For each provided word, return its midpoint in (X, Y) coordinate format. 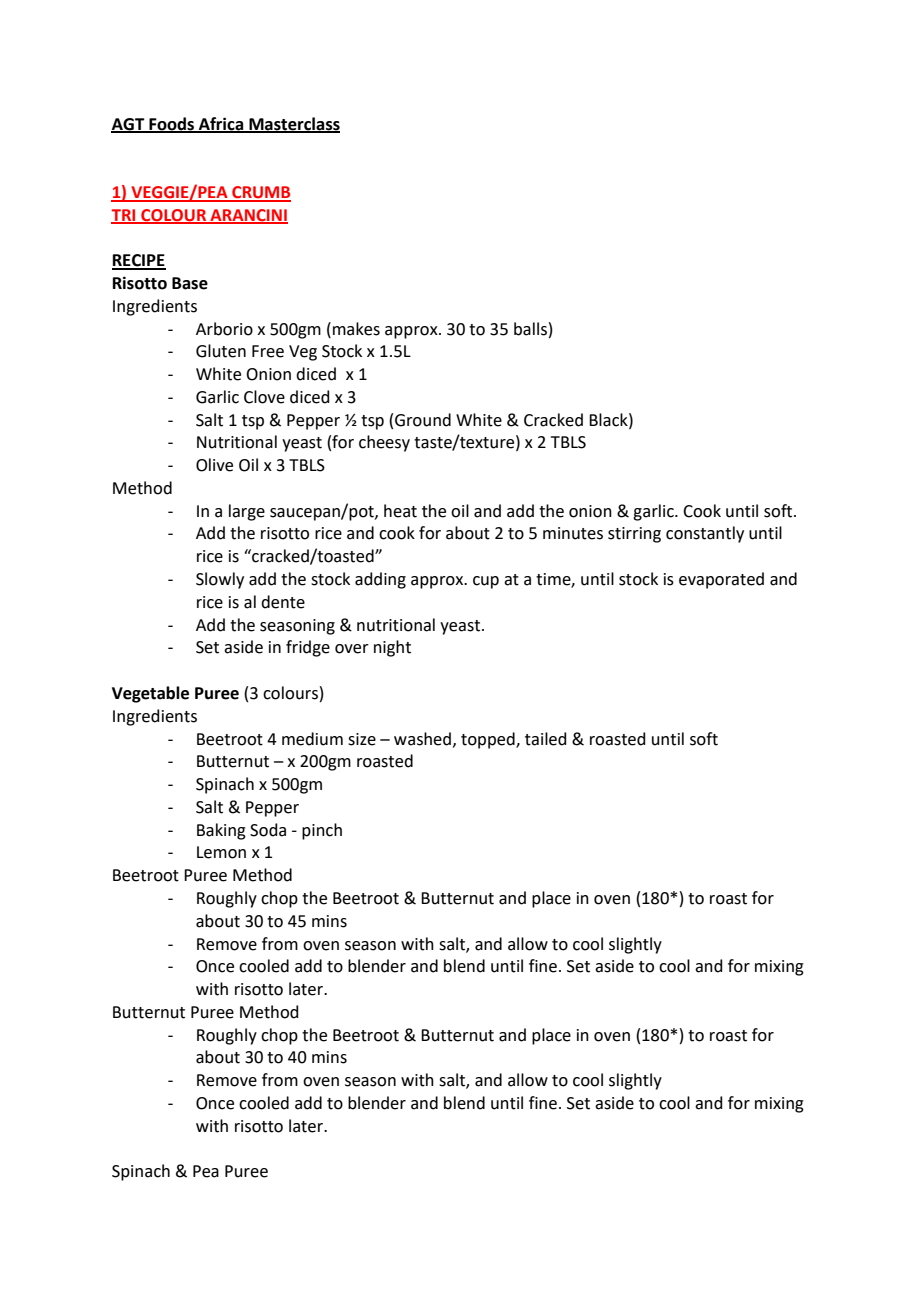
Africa (221, 124)
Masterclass (293, 124)
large (247, 512)
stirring (634, 535)
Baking (221, 831)
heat (400, 511)
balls (530, 329)
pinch (322, 831)
